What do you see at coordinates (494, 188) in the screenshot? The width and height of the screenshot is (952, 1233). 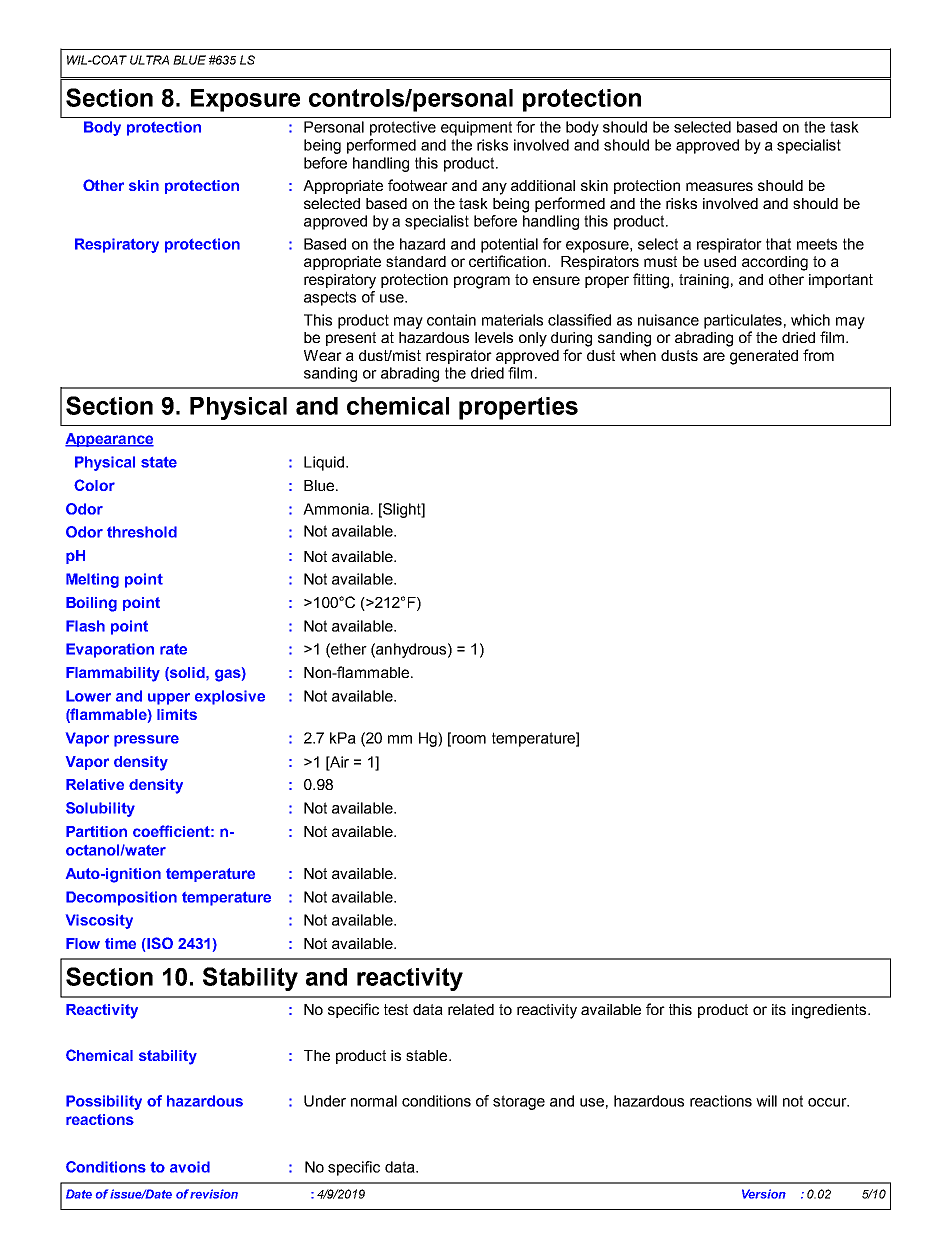 I see `any` at bounding box center [494, 188].
